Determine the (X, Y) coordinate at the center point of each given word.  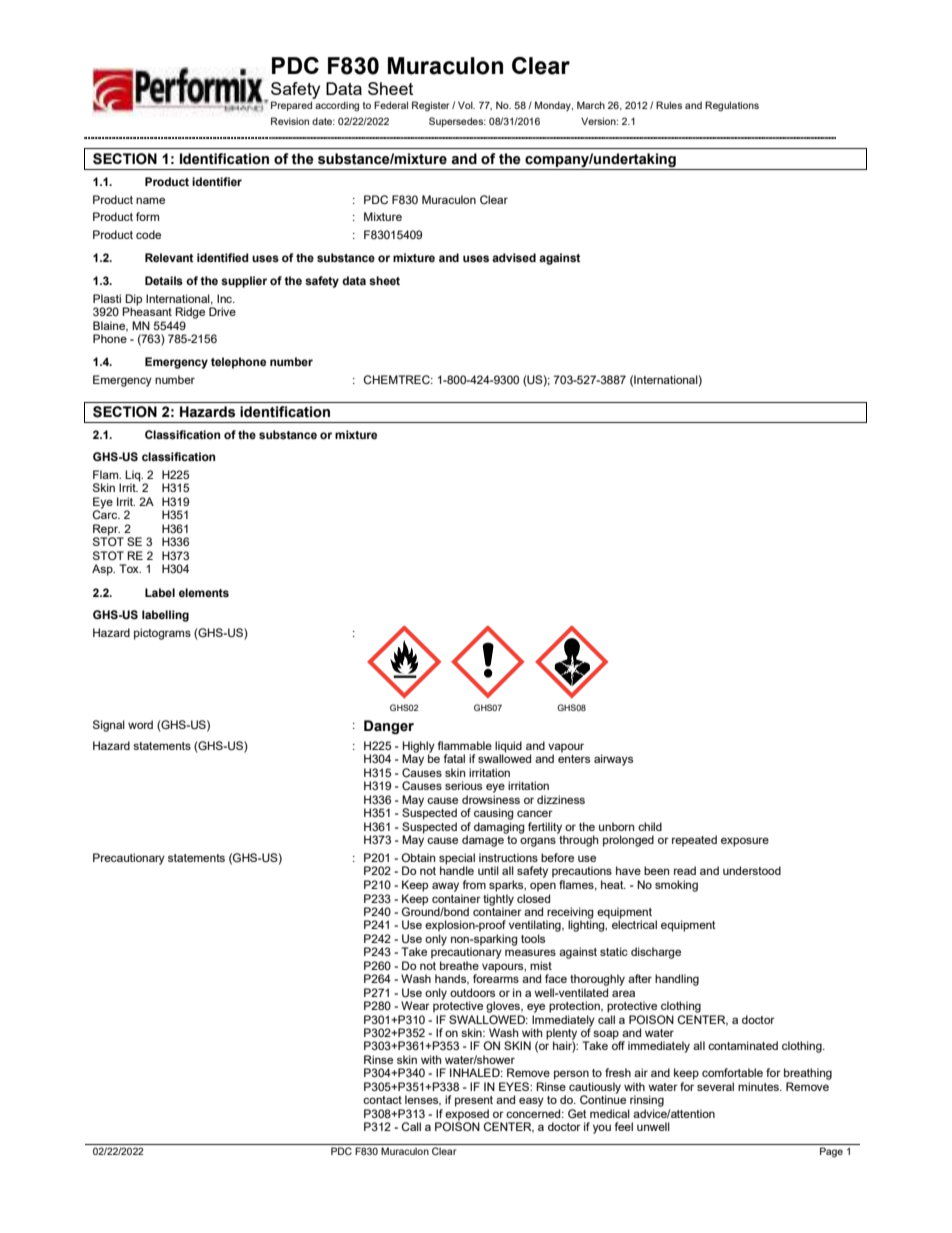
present (474, 1101)
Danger (389, 727)
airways (613, 760)
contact (382, 1100)
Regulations (732, 106)
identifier (217, 181)
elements (204, 592)
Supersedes (457, 122)
